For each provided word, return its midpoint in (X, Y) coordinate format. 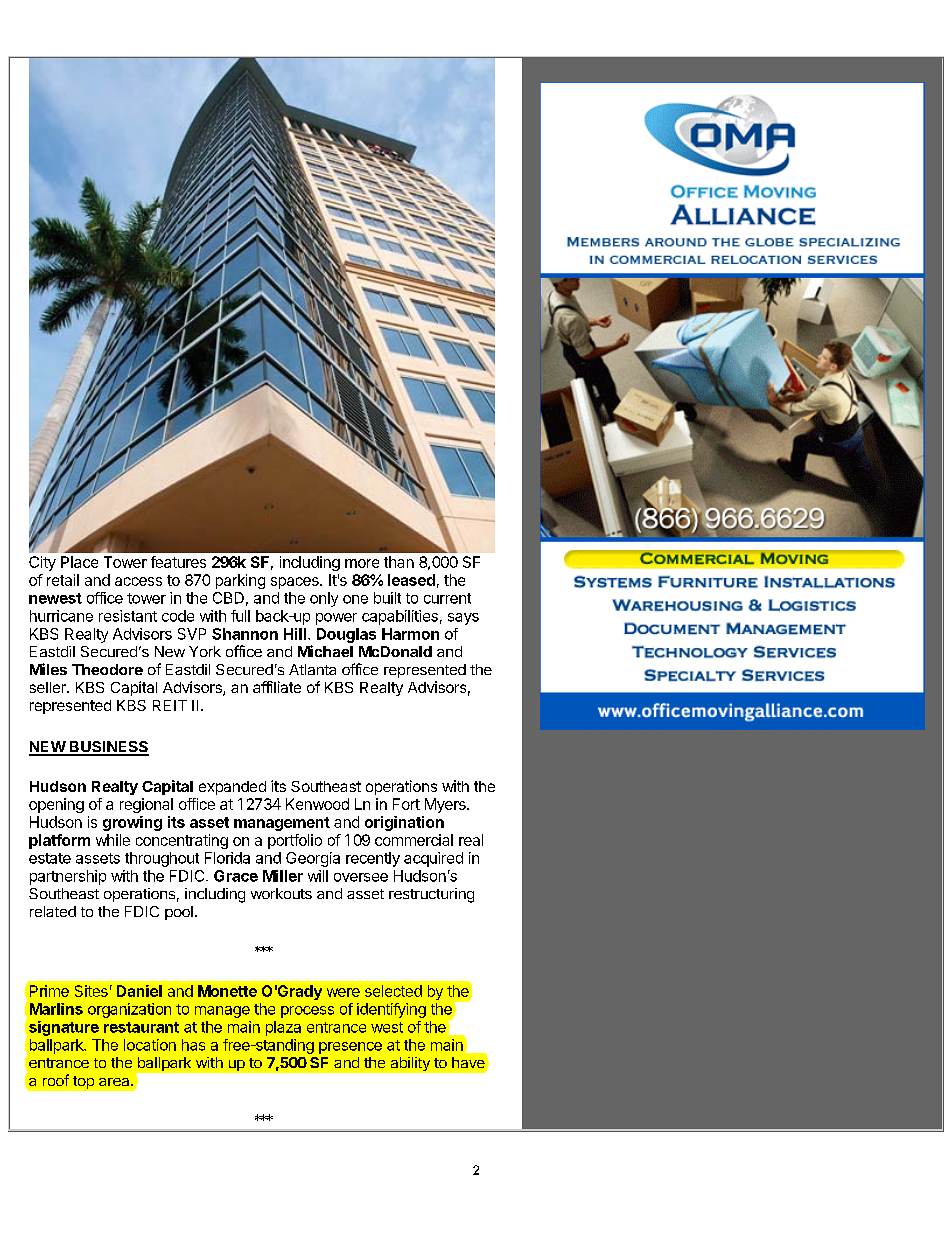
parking (240, 581)
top (83, 1082)
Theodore (107, 669)
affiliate (277, 687)
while (113, 840)
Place (79, 562)
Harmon (410, 634)
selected (393, 991)
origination (404, 823)
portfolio (295, 841)
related (53, 911)
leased (411, 580)
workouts (281, 893)
